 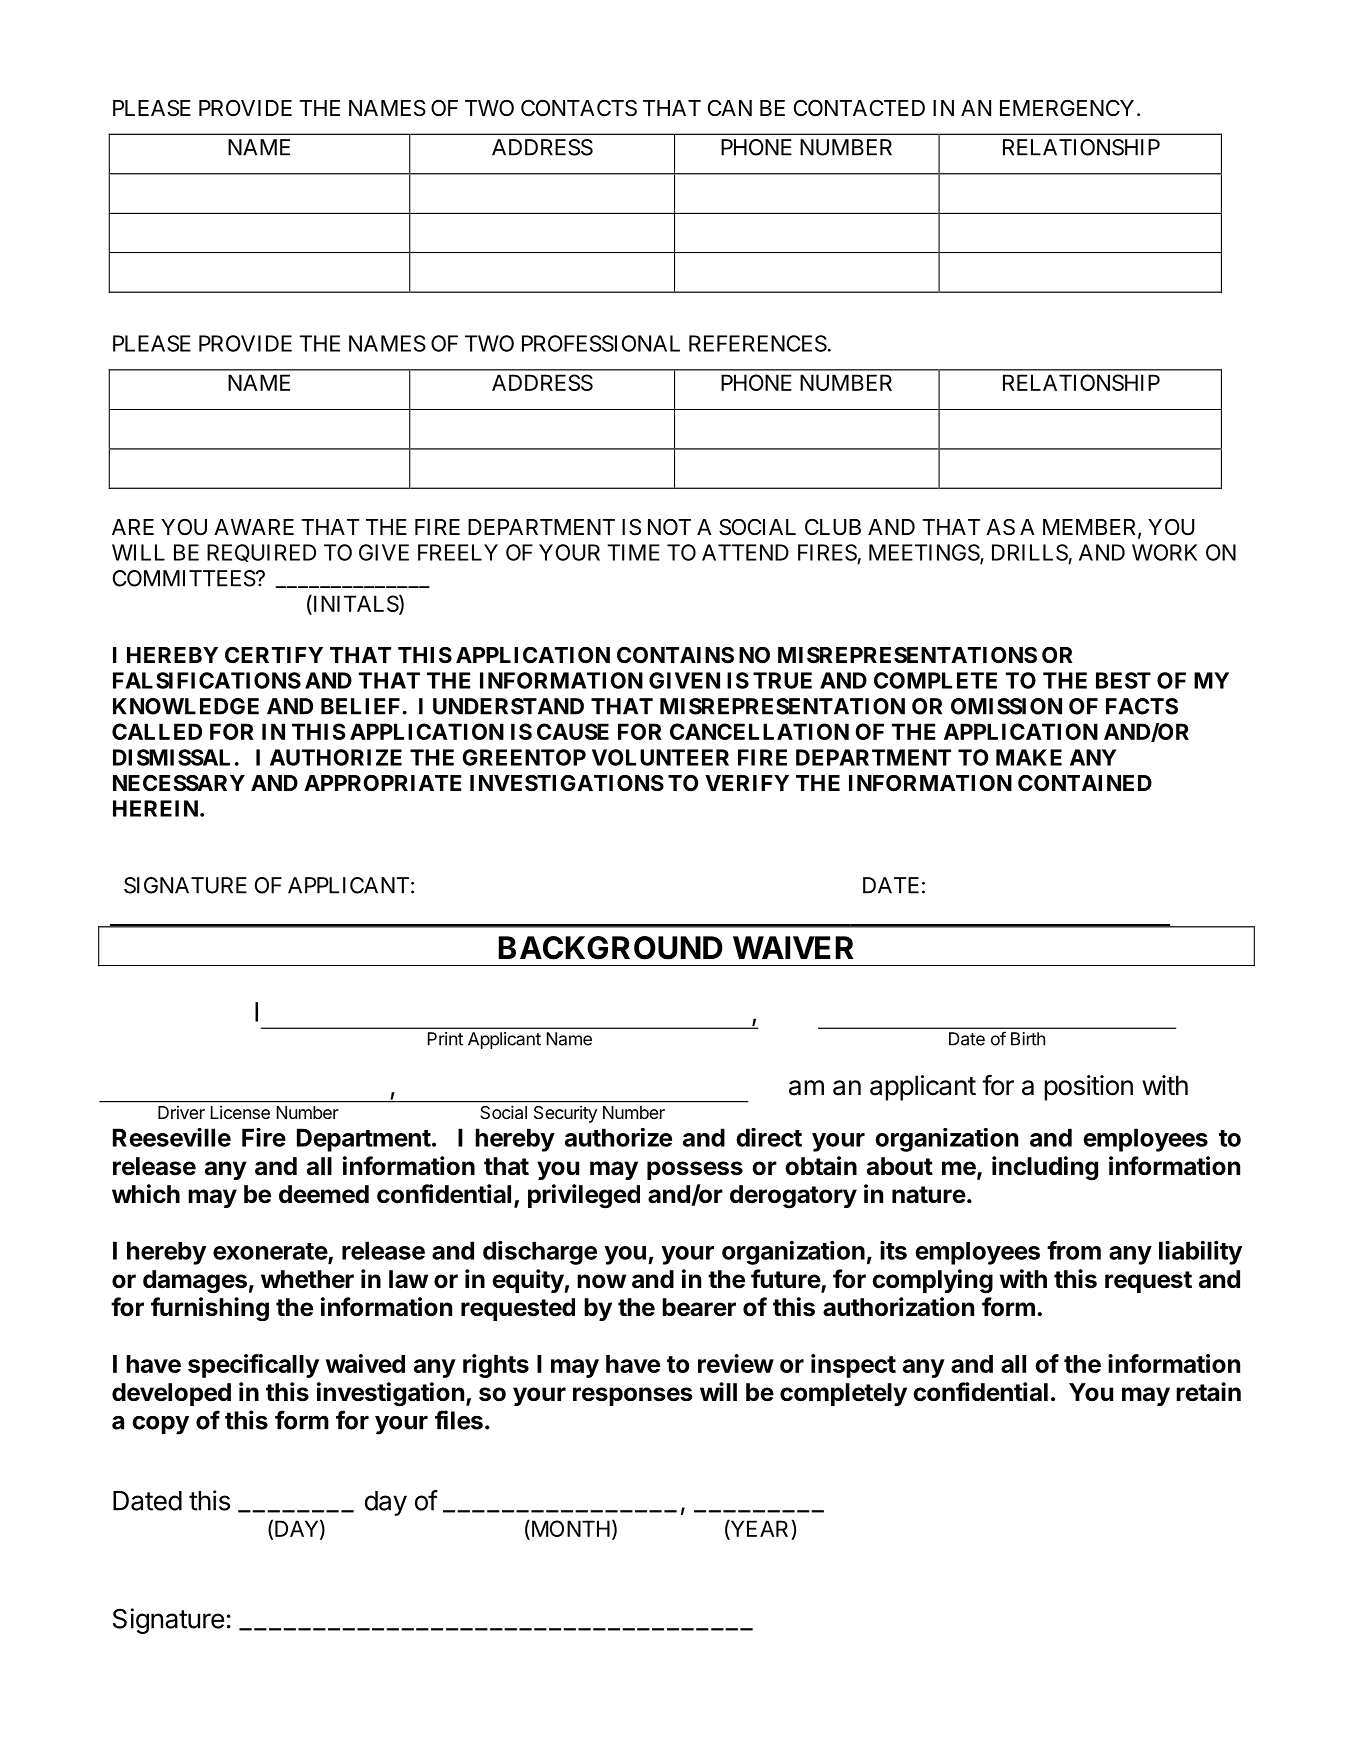 What do you see at coordinates (1067, 107) in the screenshot?
I see `EMERGENCY` at bounding box center [1067, 107].
